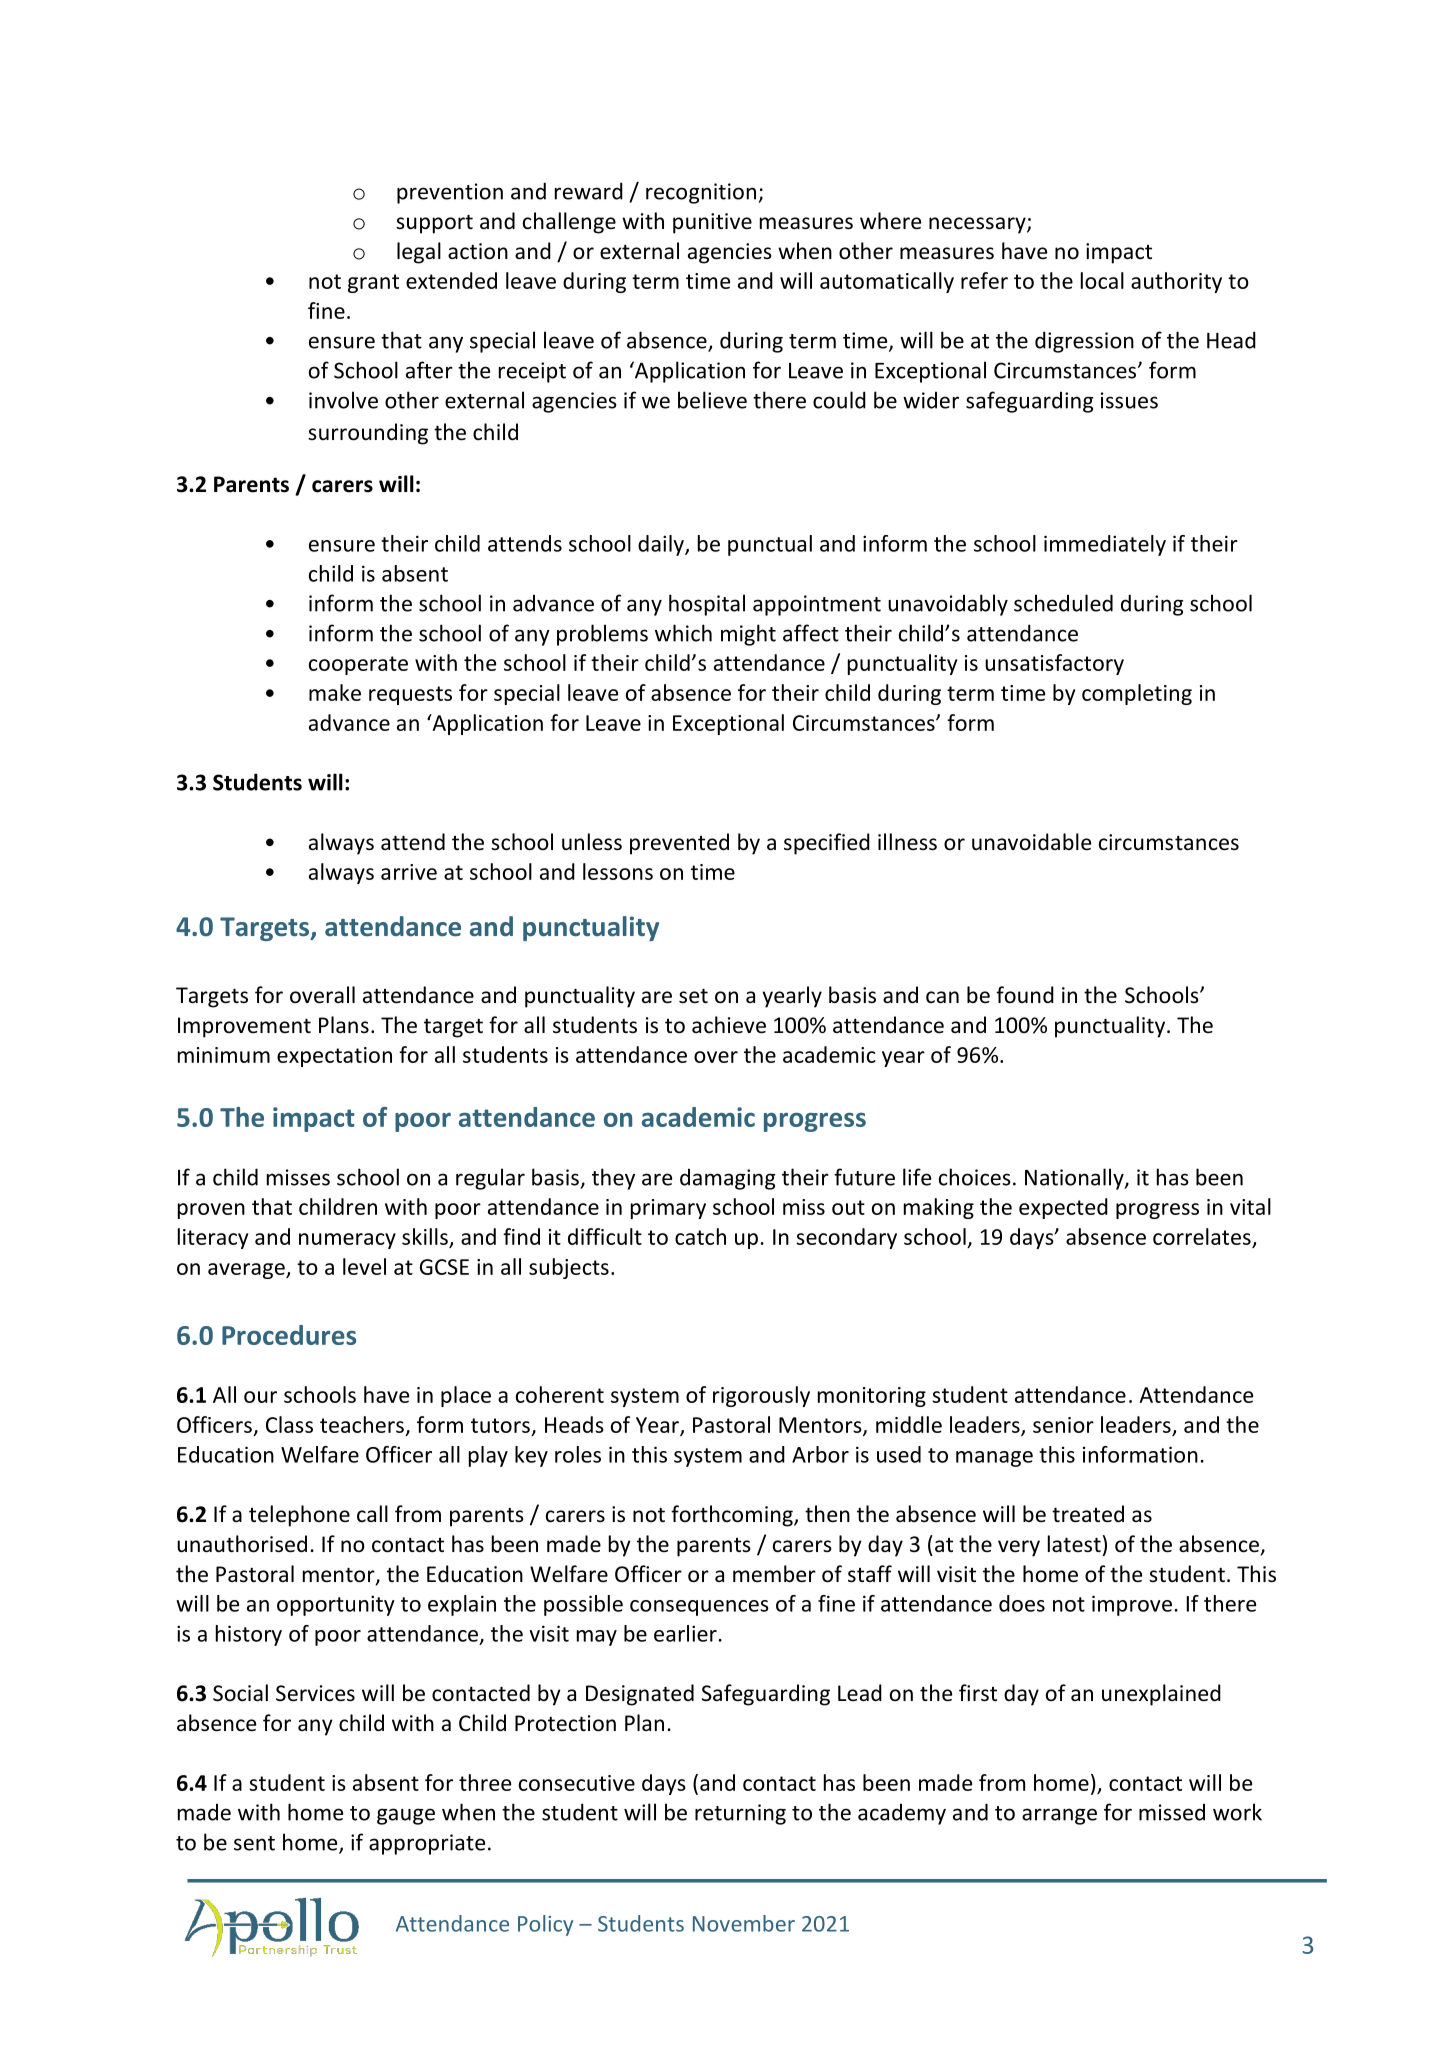 The height and width of the page is (2057, 1454). I want to click on make, so click(335, 692).
